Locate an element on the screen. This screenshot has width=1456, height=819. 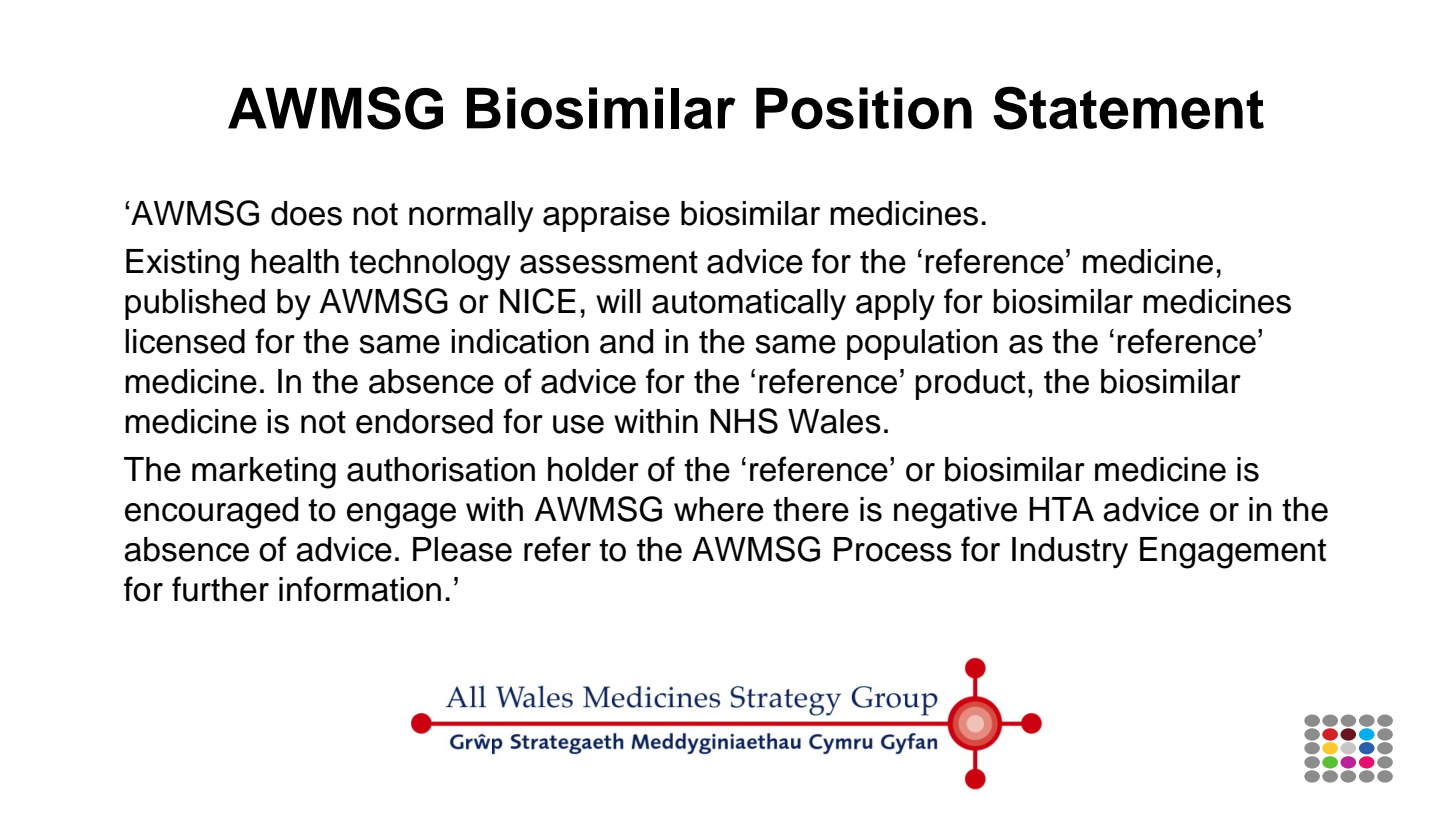
licensed is located at coordinates (185, 341).
